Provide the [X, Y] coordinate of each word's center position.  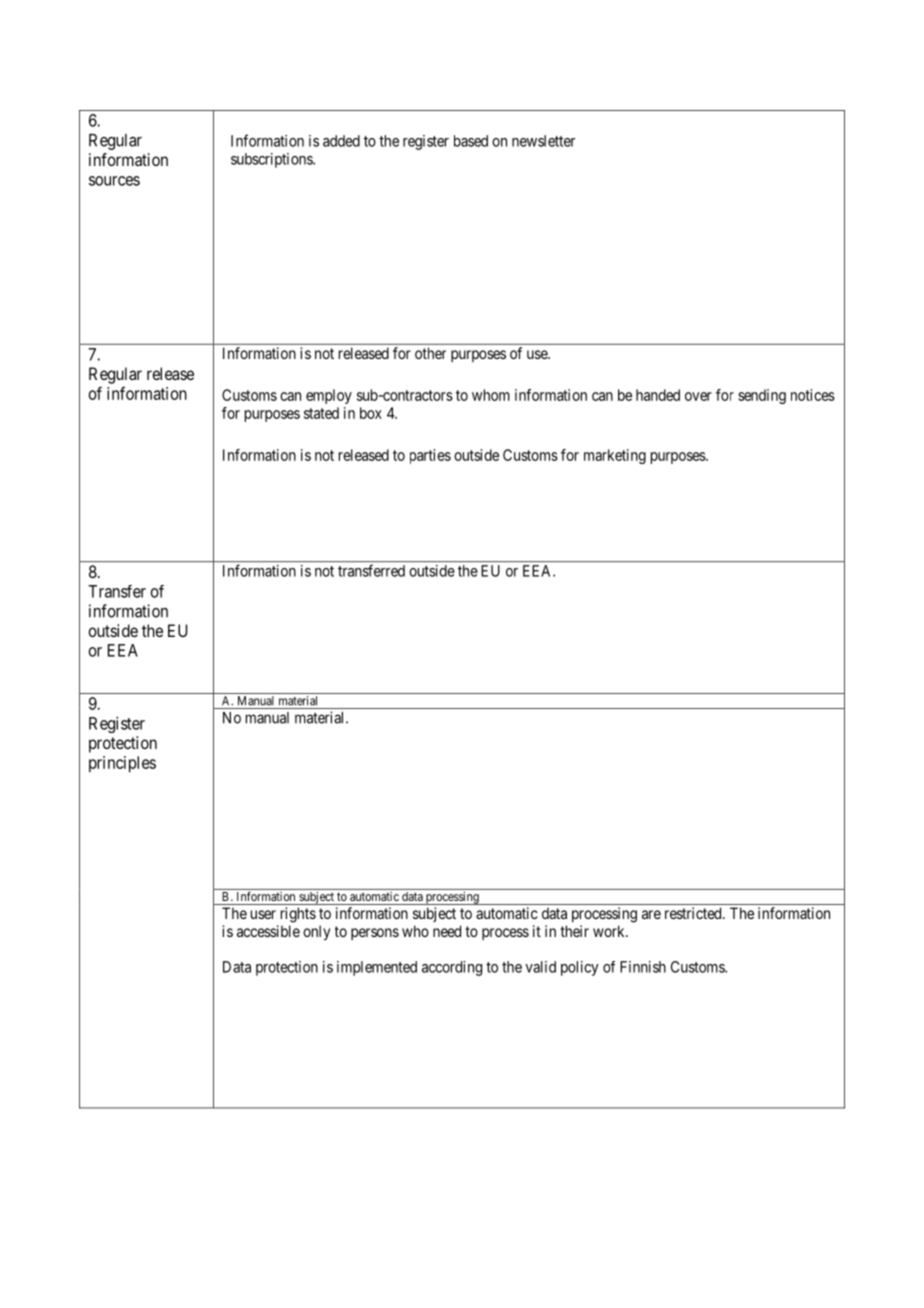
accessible [268, 931]
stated [321, 413]
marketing [615, 456]
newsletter [543, 141]
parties [430, 456]
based [471, 141]
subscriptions [272, 160]
